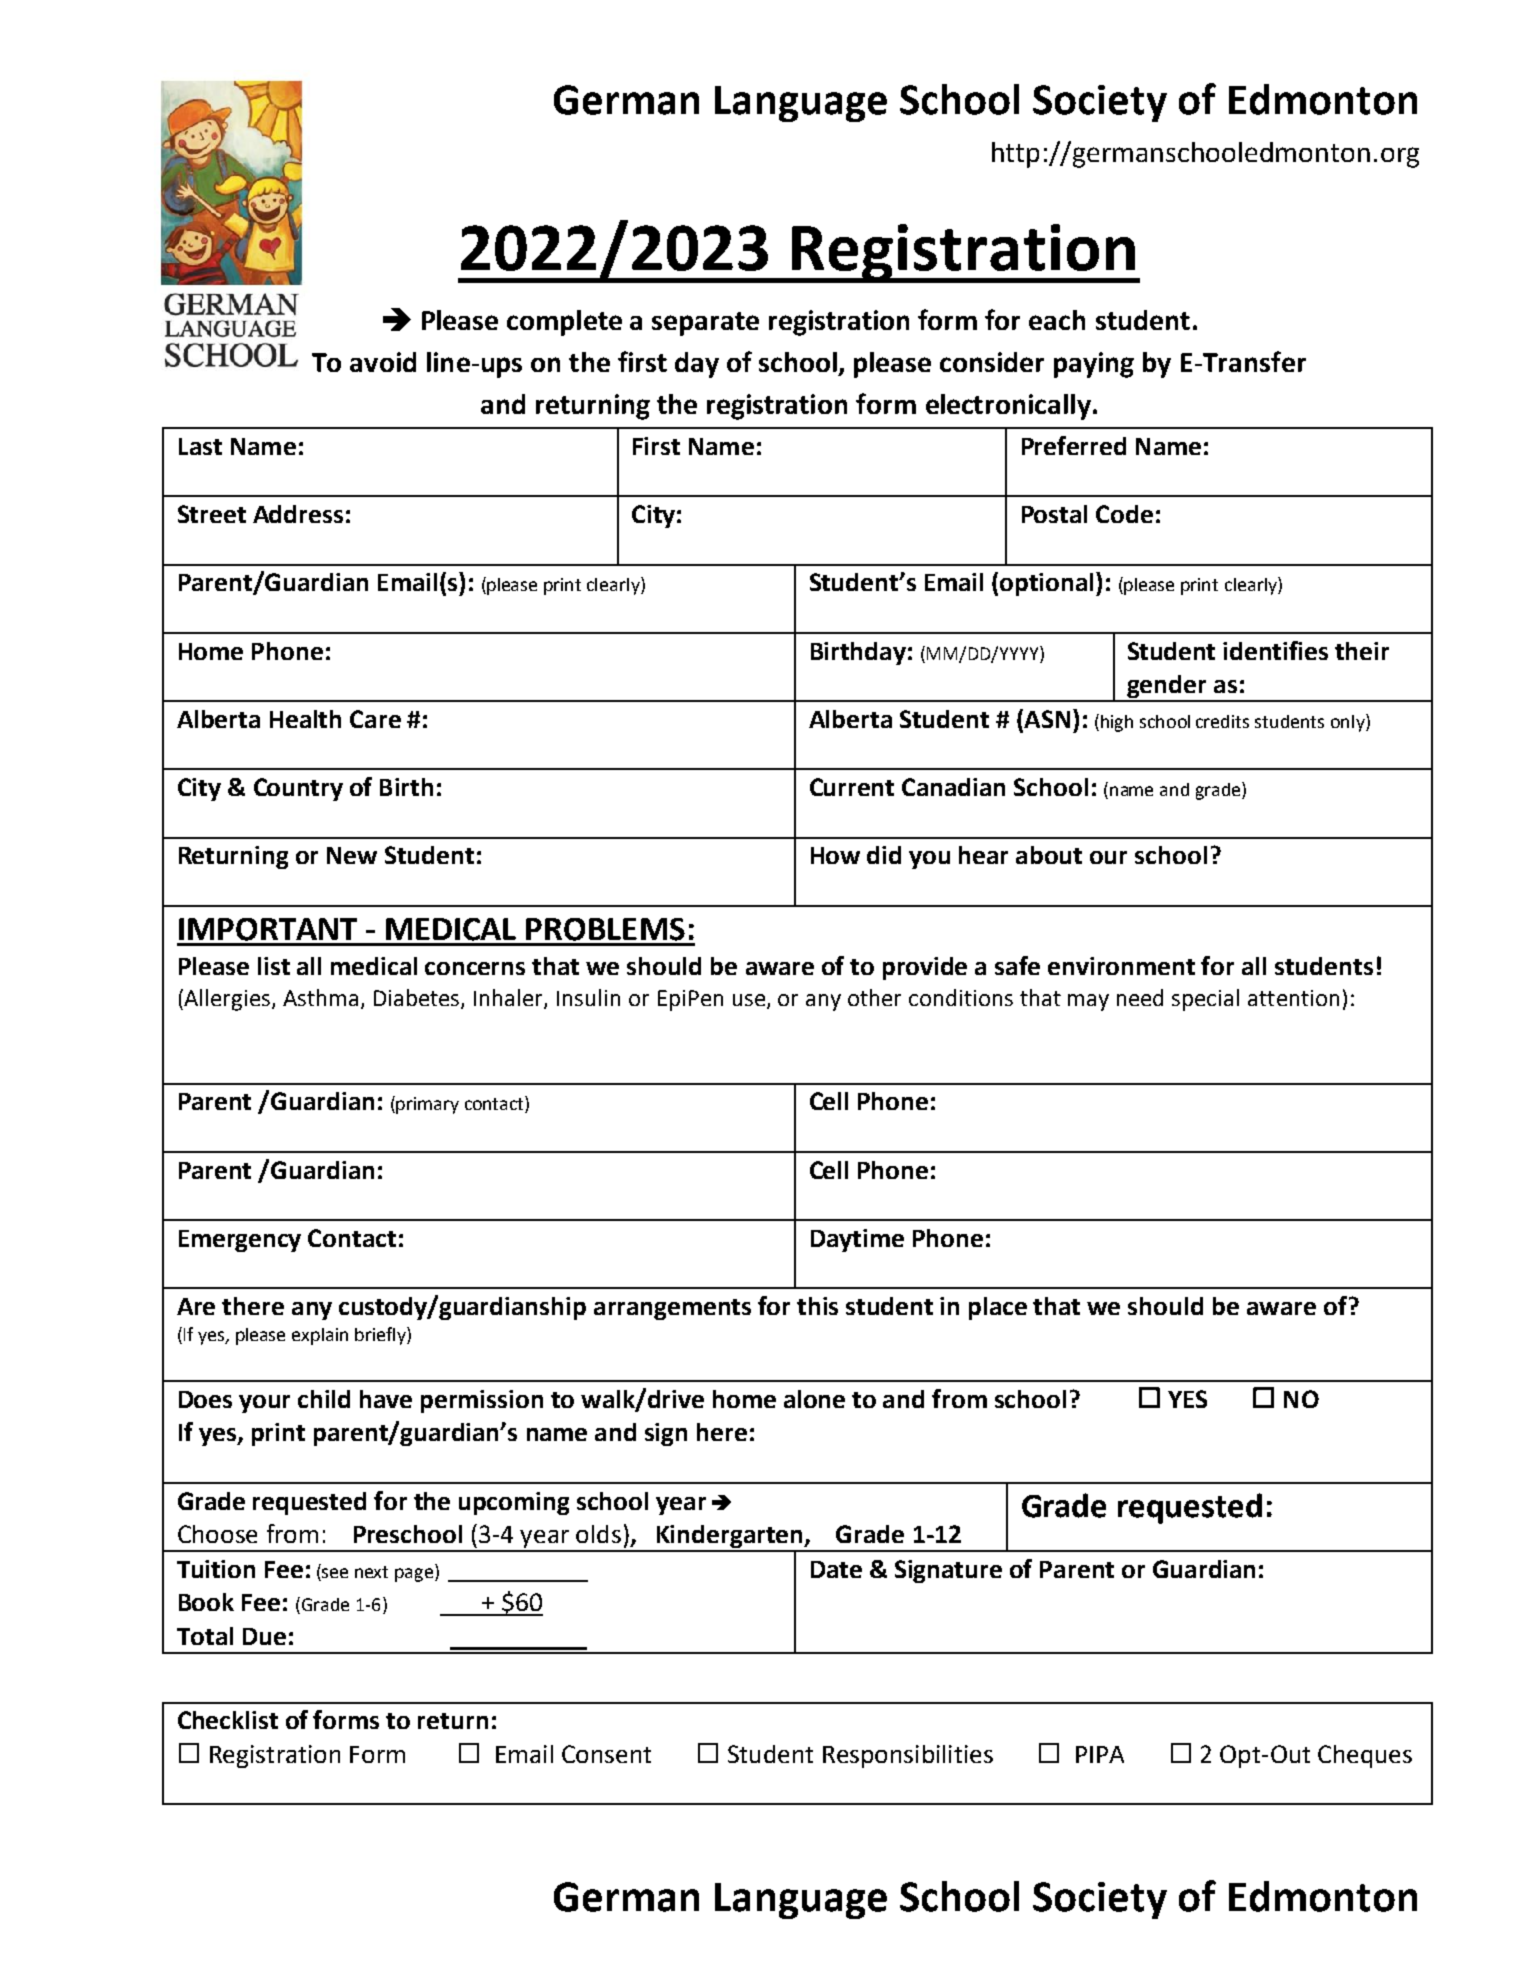 The image size is (1526, 1975). What do you see at coordinates (998, 1308) in the screenshot?
I see `place` at bounding box center [998, 1308].
